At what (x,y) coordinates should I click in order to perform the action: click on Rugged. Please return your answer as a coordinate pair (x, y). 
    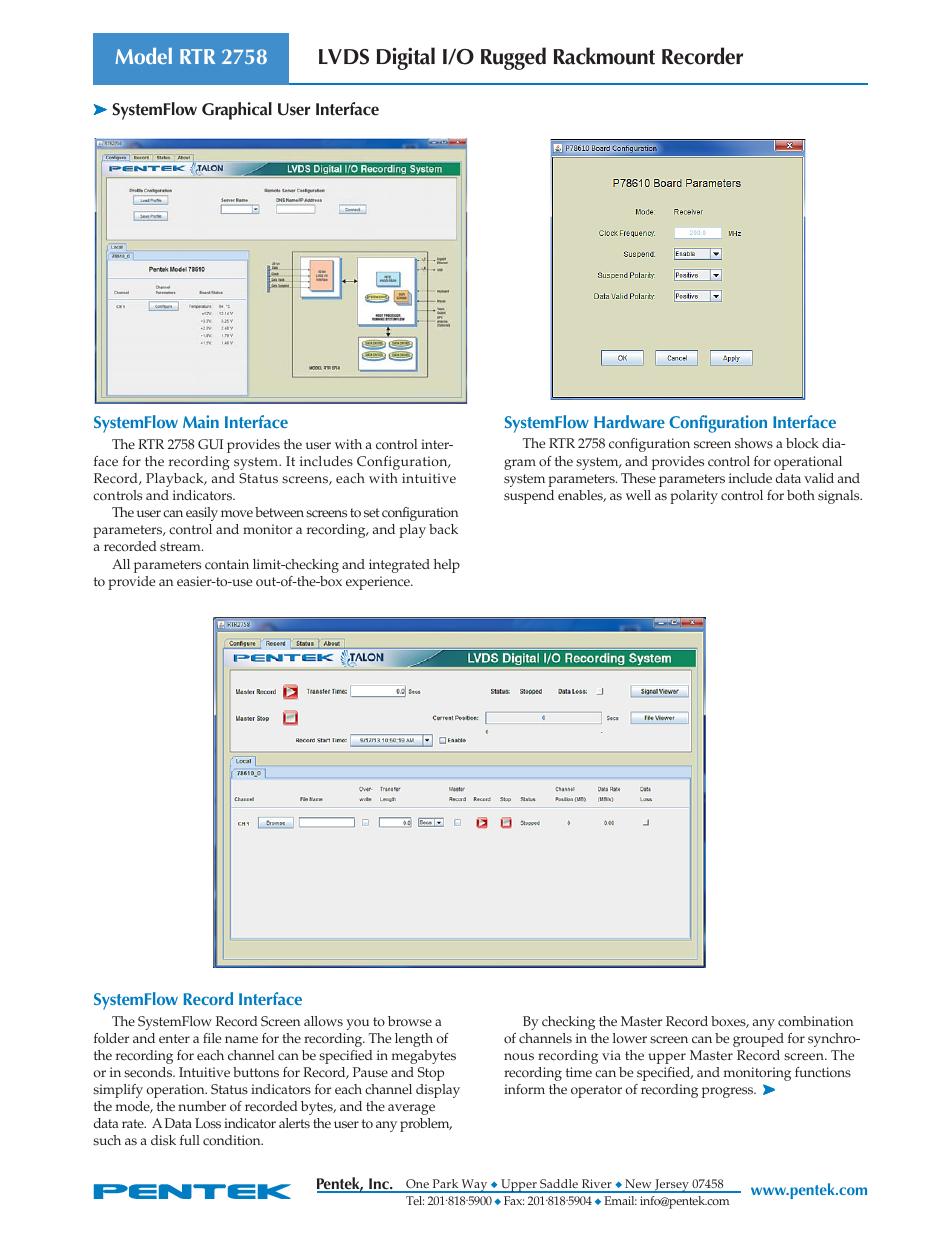
    Looking at the image, I should click on (513, 58).
